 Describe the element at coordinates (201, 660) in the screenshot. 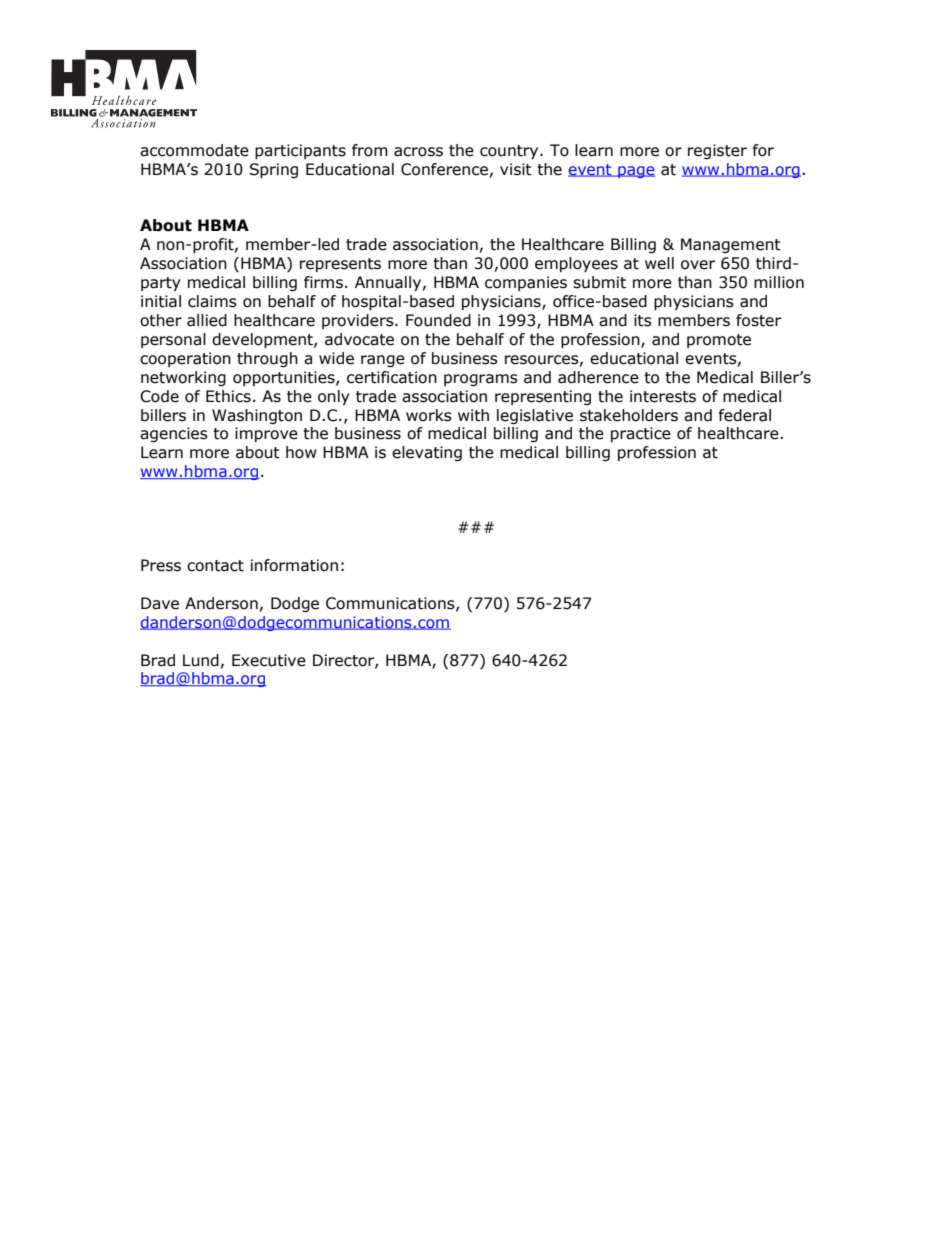

I see `Lund` at that location.
